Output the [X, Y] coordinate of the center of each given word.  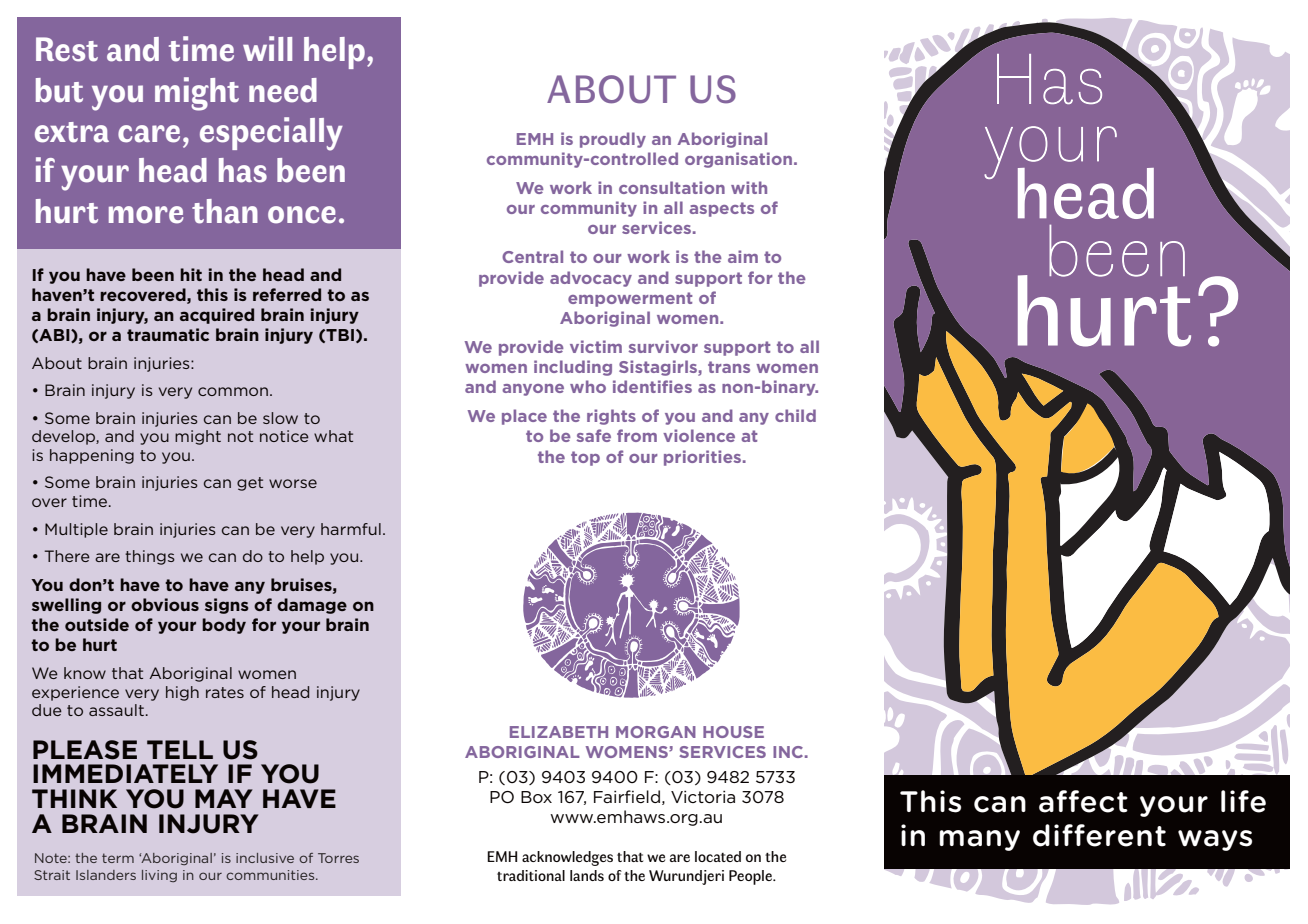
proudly [613, 140]
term [118, 858]
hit [191, 274]
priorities [704, 458]
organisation [738, 160]
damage [312, 606]
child [795, 415]
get [250, 484]
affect [1083, 801]
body [224, 626]
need [283, 90]
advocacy [591, 279]
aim [743, 256]
